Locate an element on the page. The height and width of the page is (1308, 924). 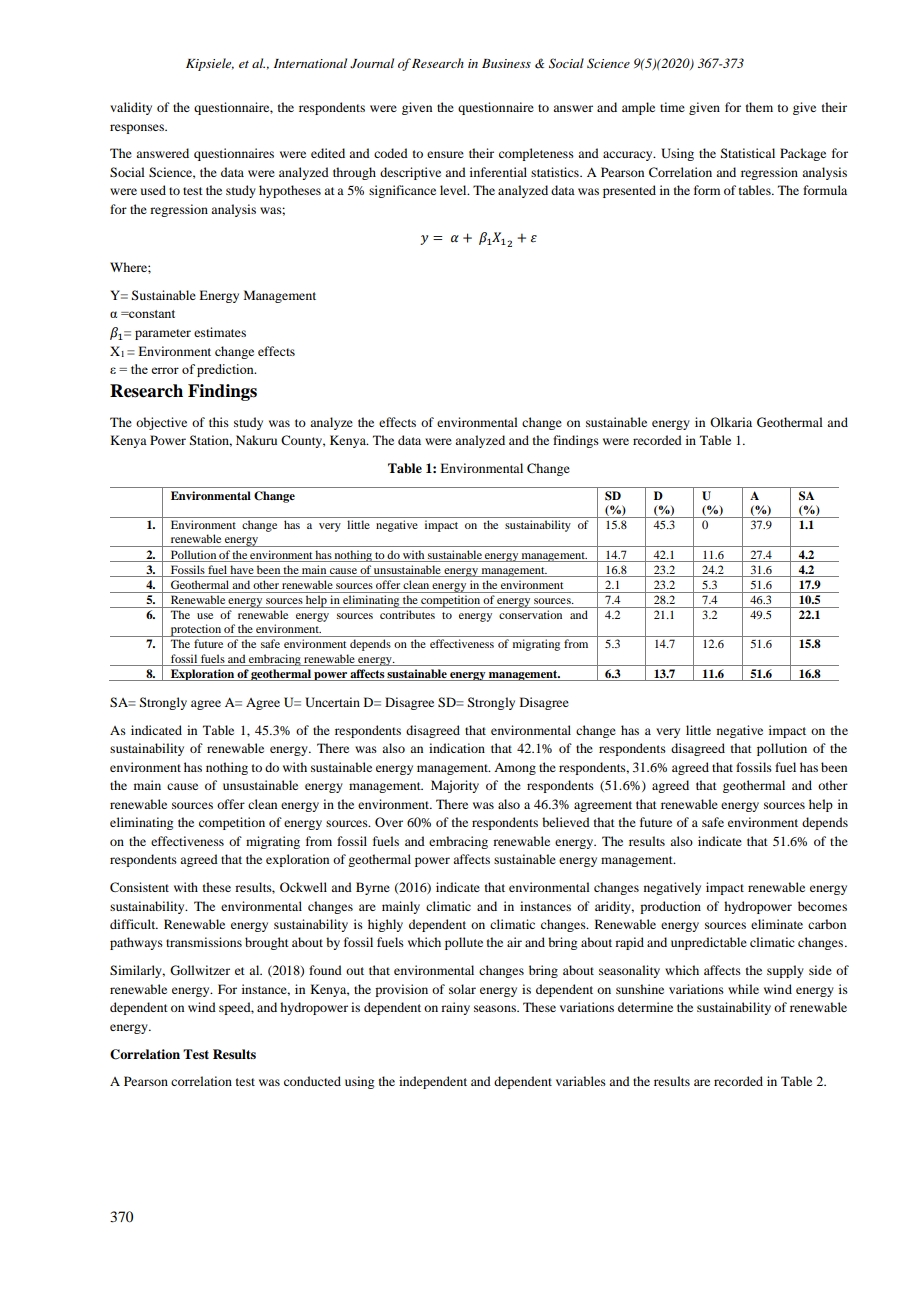
while is located at coordinates (743, 989).
